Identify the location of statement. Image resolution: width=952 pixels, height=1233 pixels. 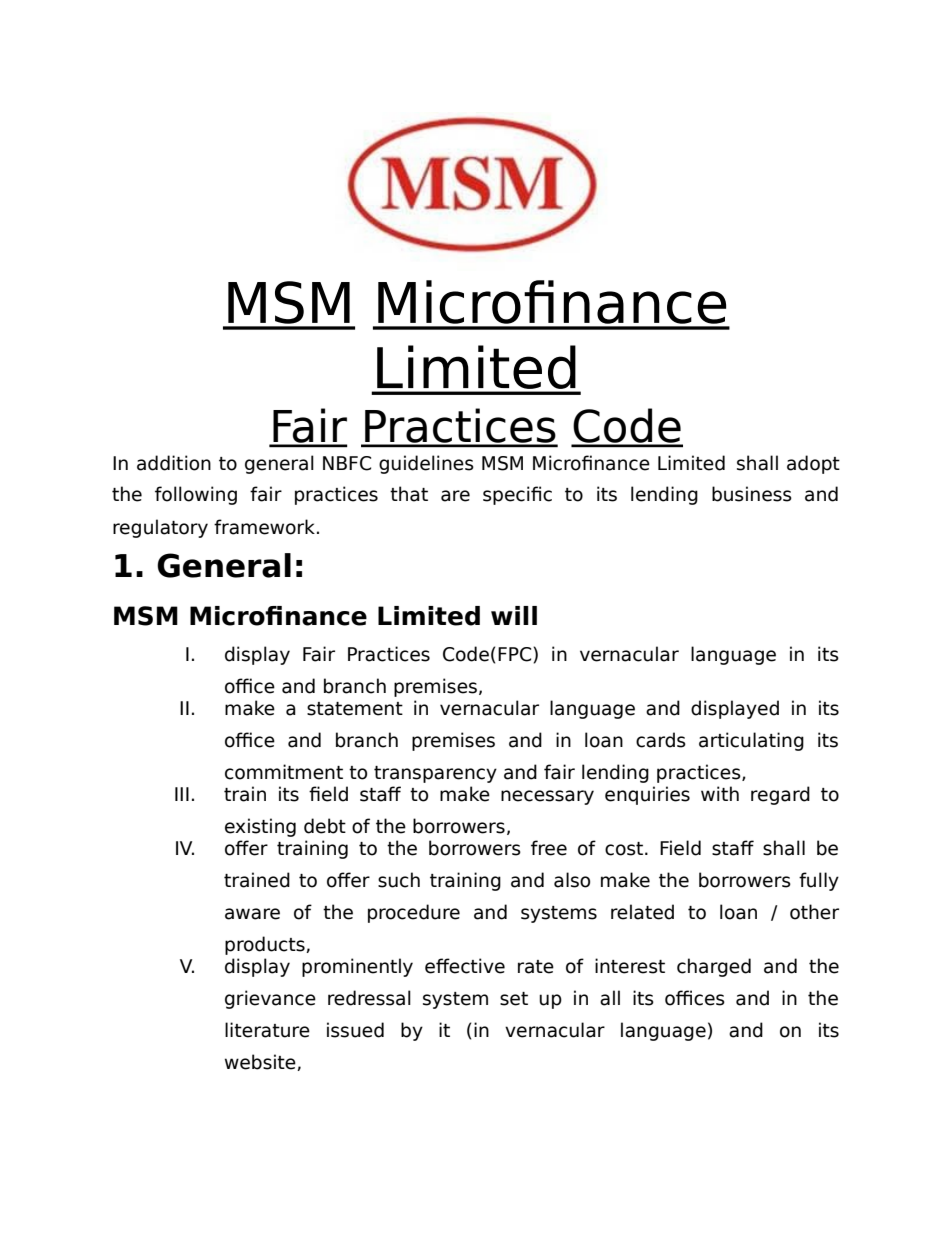
(355, 709).
